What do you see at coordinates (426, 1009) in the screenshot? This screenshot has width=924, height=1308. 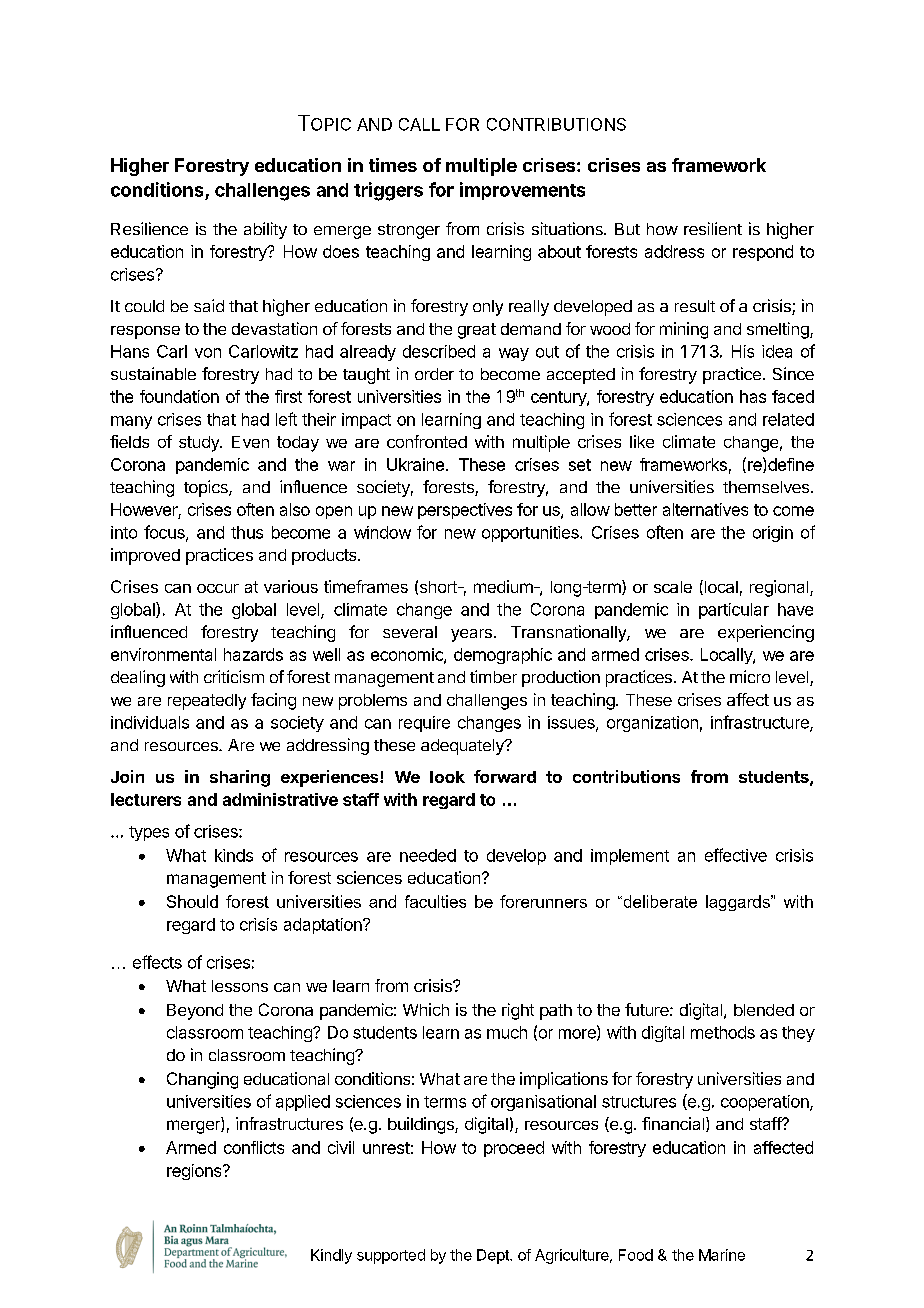 I see `Which` at bounding box center [426, 1009].
